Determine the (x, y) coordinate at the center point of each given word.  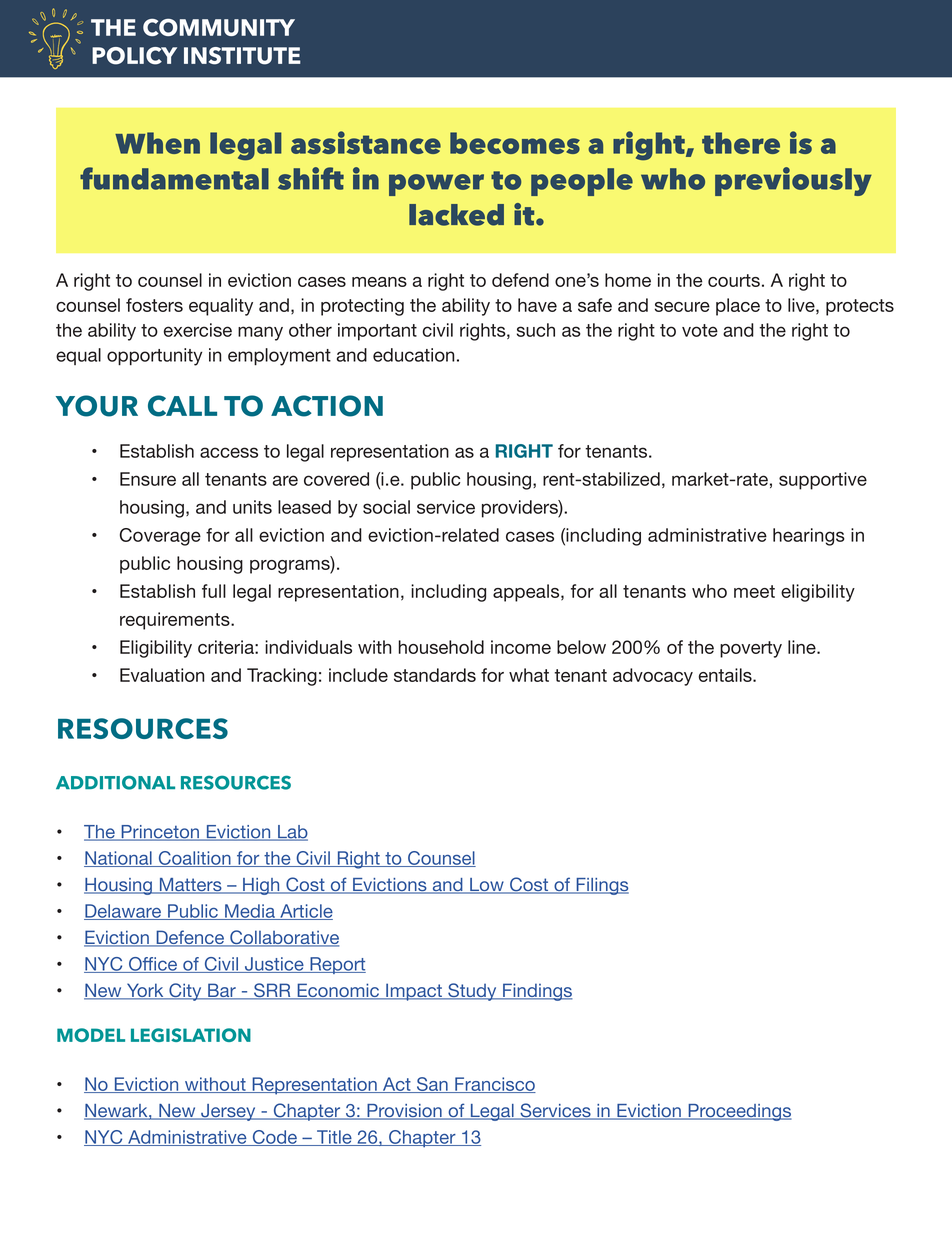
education (414, 355)
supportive (823, 481)
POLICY (134, 56)
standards (435, 675)
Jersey (228, 1112)
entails (726, 675)
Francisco (494, 1085)
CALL (182, 406)
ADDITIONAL (115, 782)
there (741, 143)
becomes (515, 143)
